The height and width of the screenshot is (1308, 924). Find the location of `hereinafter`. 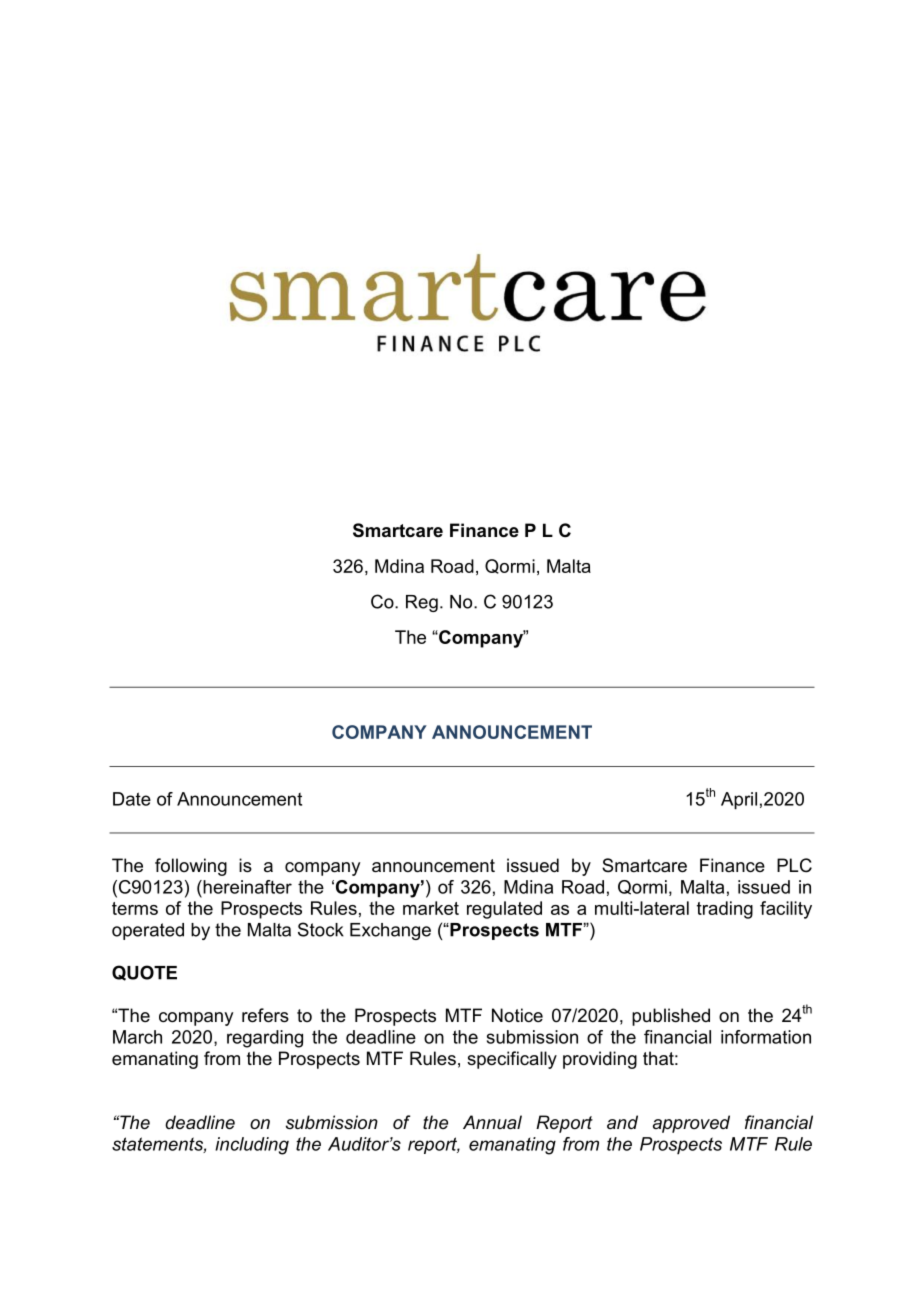

hereinafter is located at coordinates (246, 887).
